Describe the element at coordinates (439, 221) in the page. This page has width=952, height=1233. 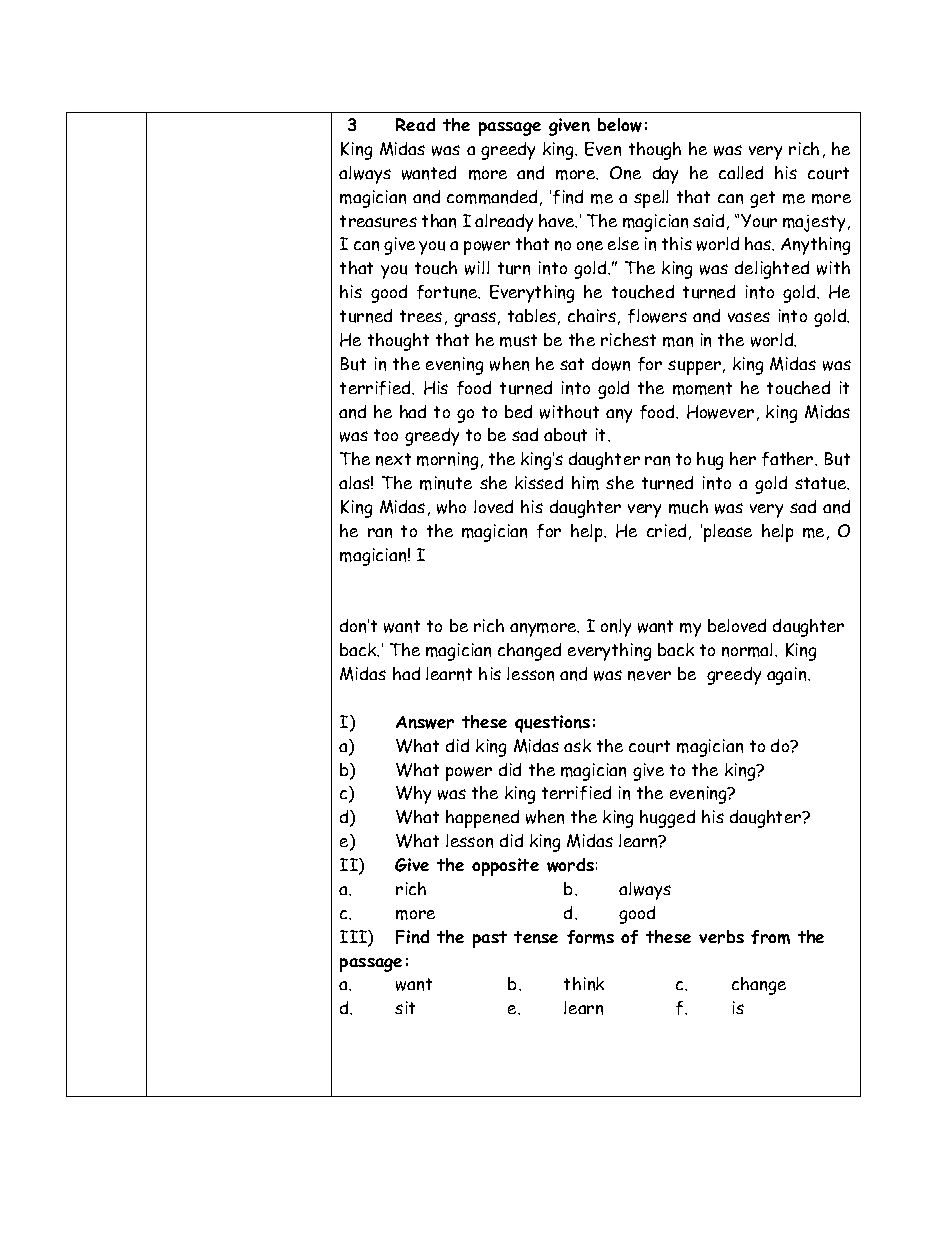
I see `than` at that location.
